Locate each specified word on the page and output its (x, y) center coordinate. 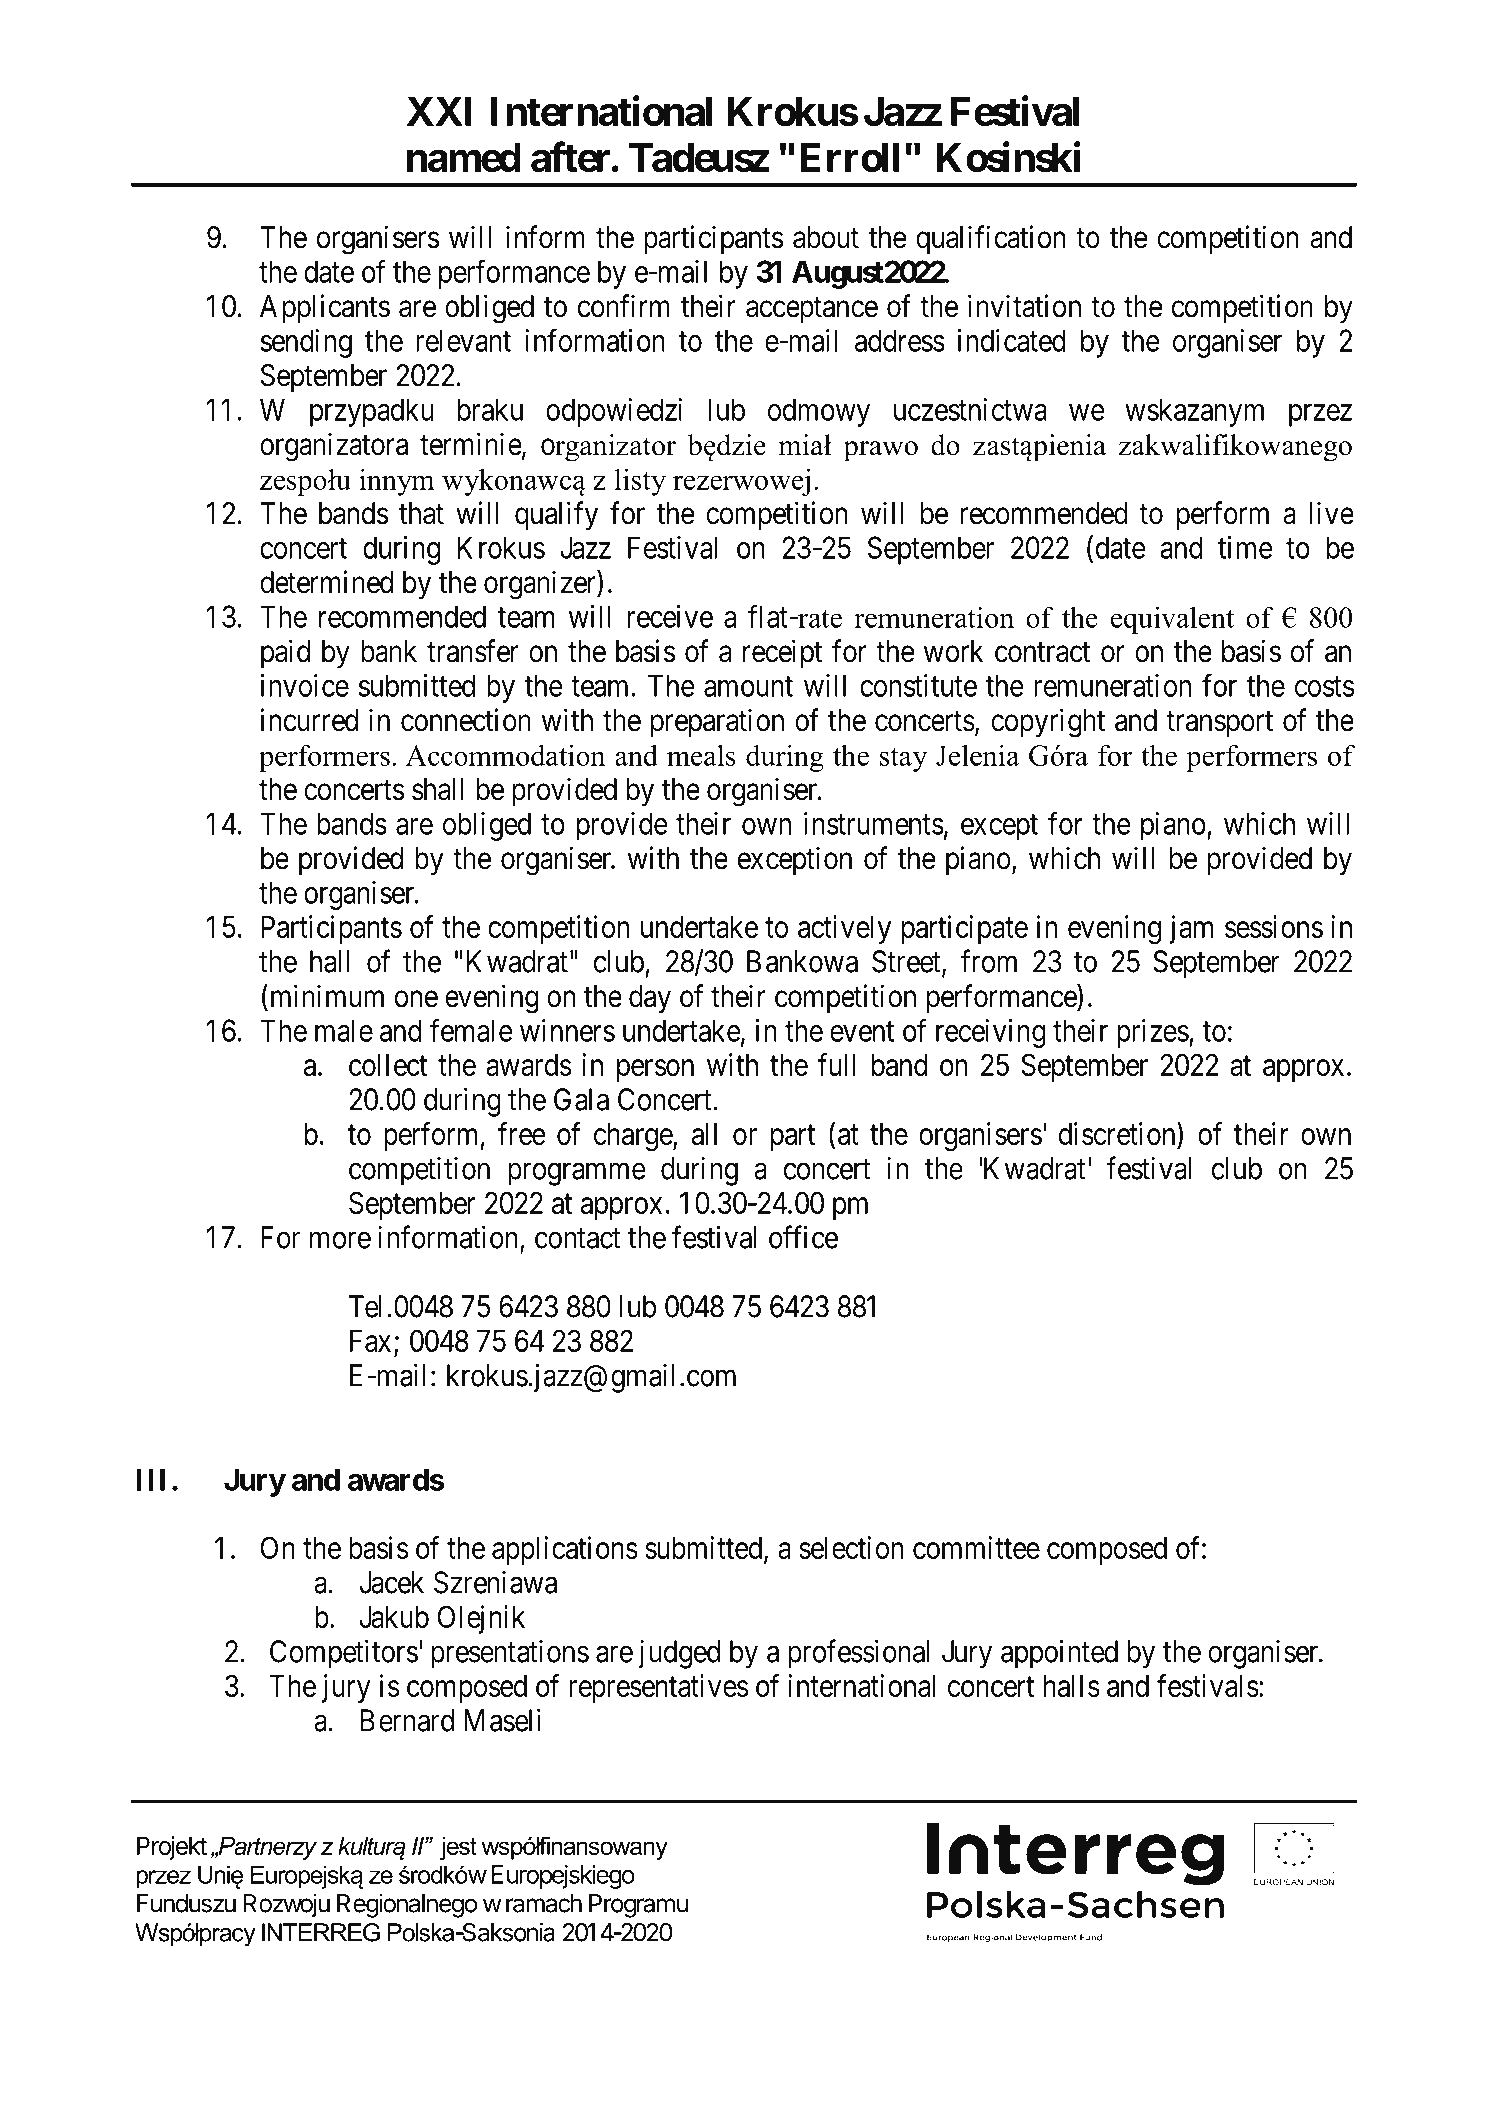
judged (679, 1654)
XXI (439, 111)
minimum (325, 995)
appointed (1059, 1654)
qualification (990, 239)
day (650, 999)
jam (1191, 929)
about (826, 237)
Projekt (172, 1848)
